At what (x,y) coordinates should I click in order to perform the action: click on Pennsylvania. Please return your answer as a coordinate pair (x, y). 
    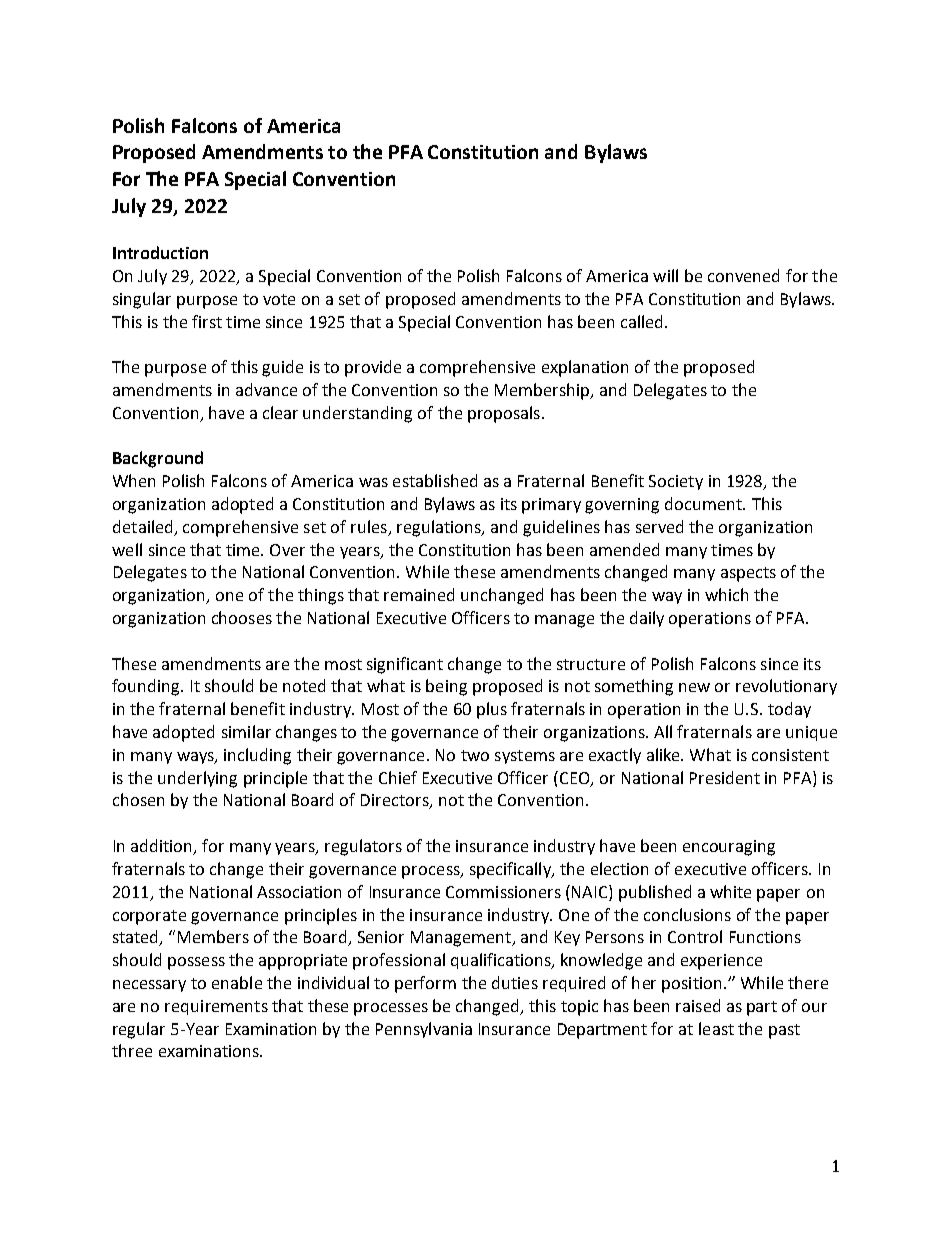
    Looking at the image, I should click on (424, 1030).
